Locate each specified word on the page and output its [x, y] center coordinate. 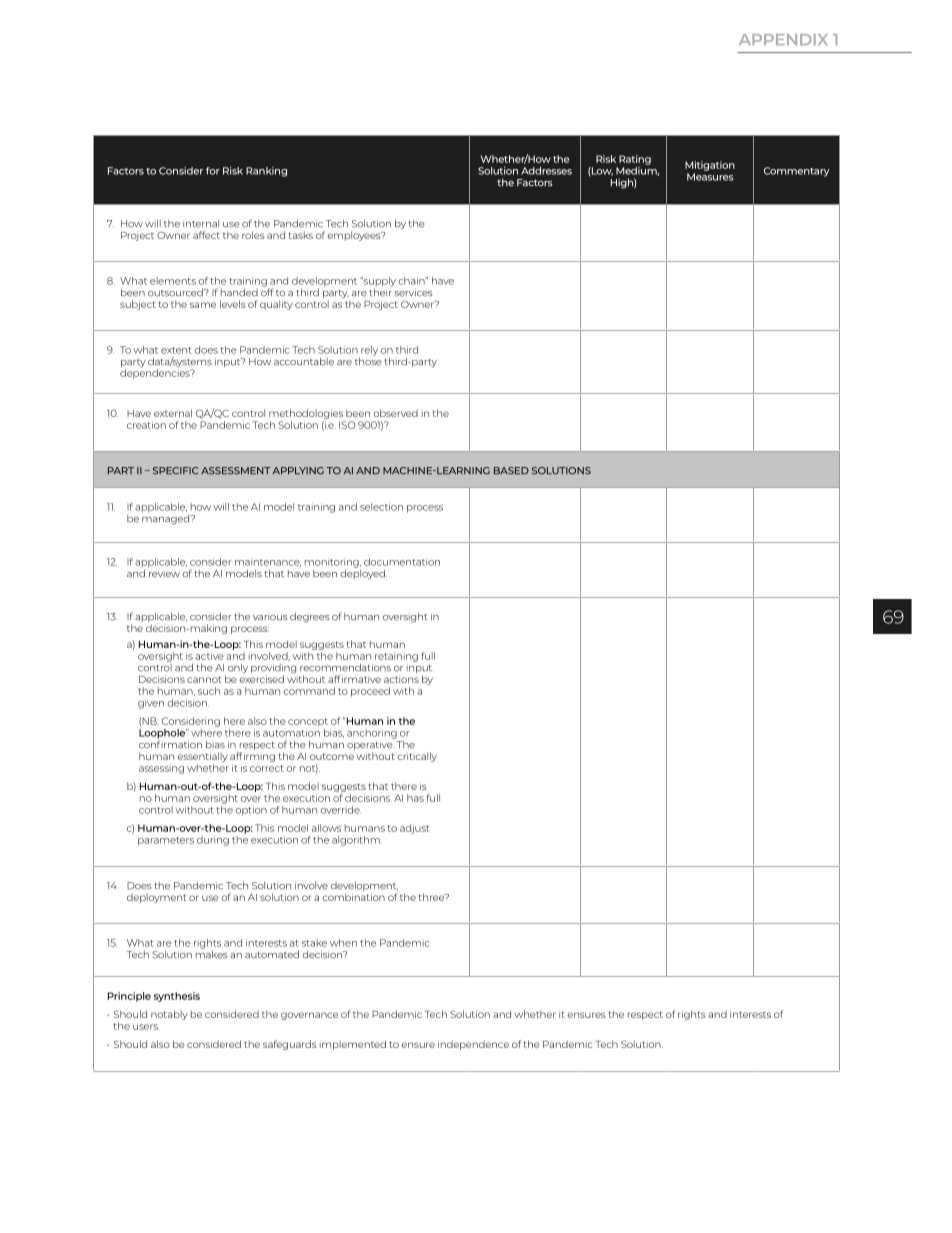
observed [395, 413]
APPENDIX [783, 39]
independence [473, 1045]
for [213, 171]
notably [169, 1015]
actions [401, 679]
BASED [511, 471]
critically [417, 757]
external [173, 413]
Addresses [546, 171]
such [209, 691]
